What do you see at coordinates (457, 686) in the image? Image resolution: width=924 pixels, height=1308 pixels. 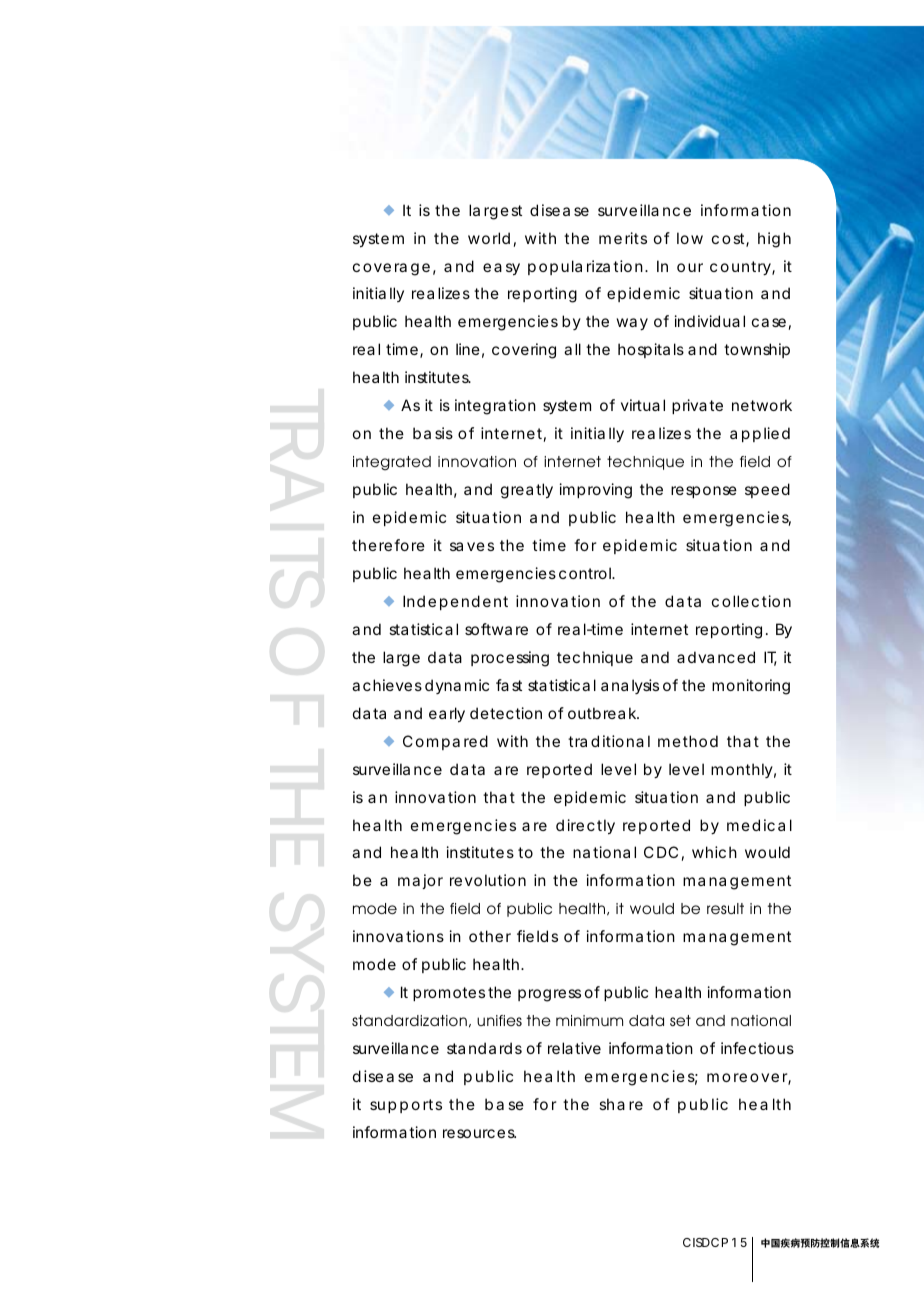 I see `dynamic` at bounding box center [457, 686].
